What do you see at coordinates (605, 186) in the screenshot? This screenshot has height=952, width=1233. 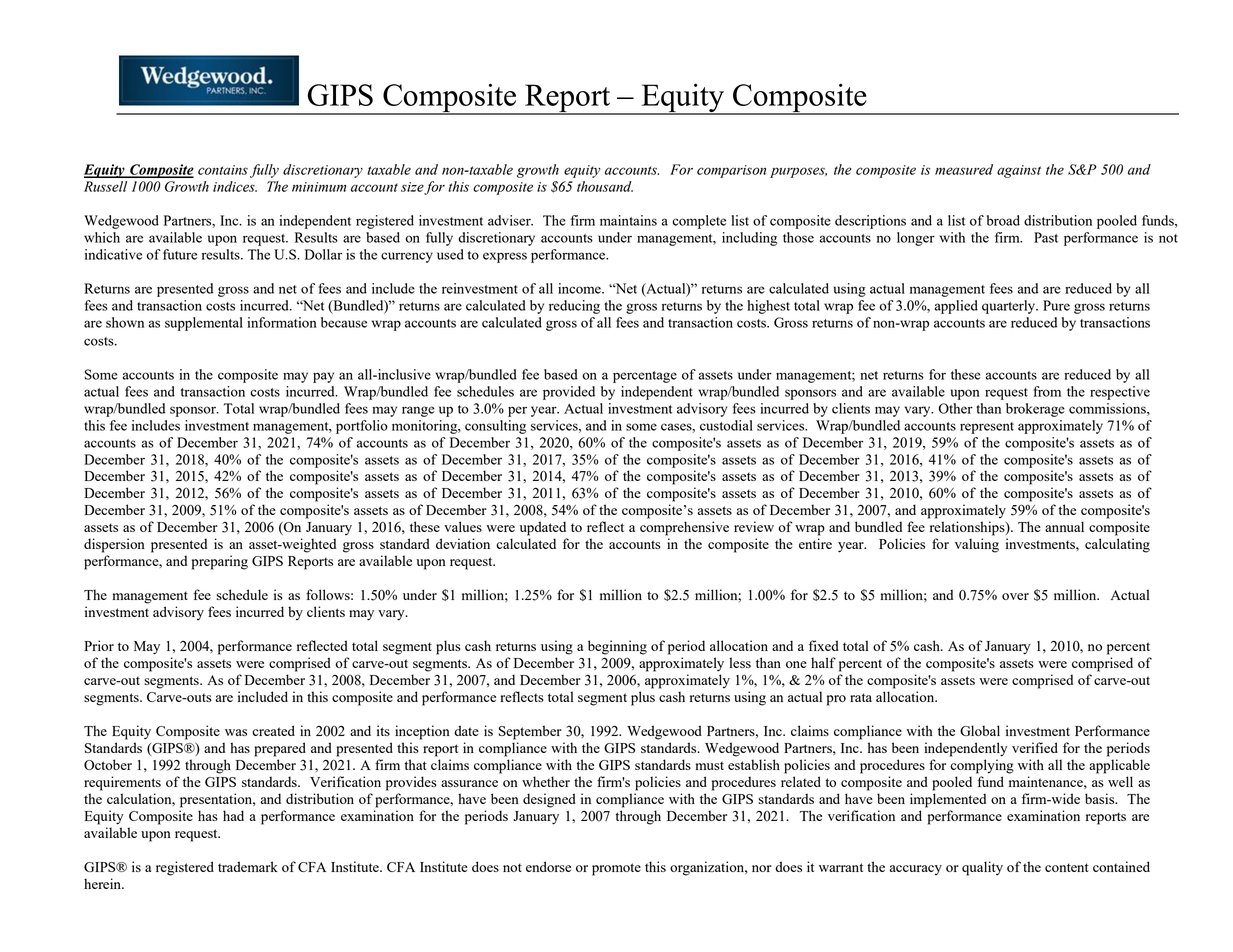 I see `thousand` at bounding box center [605, 186].
